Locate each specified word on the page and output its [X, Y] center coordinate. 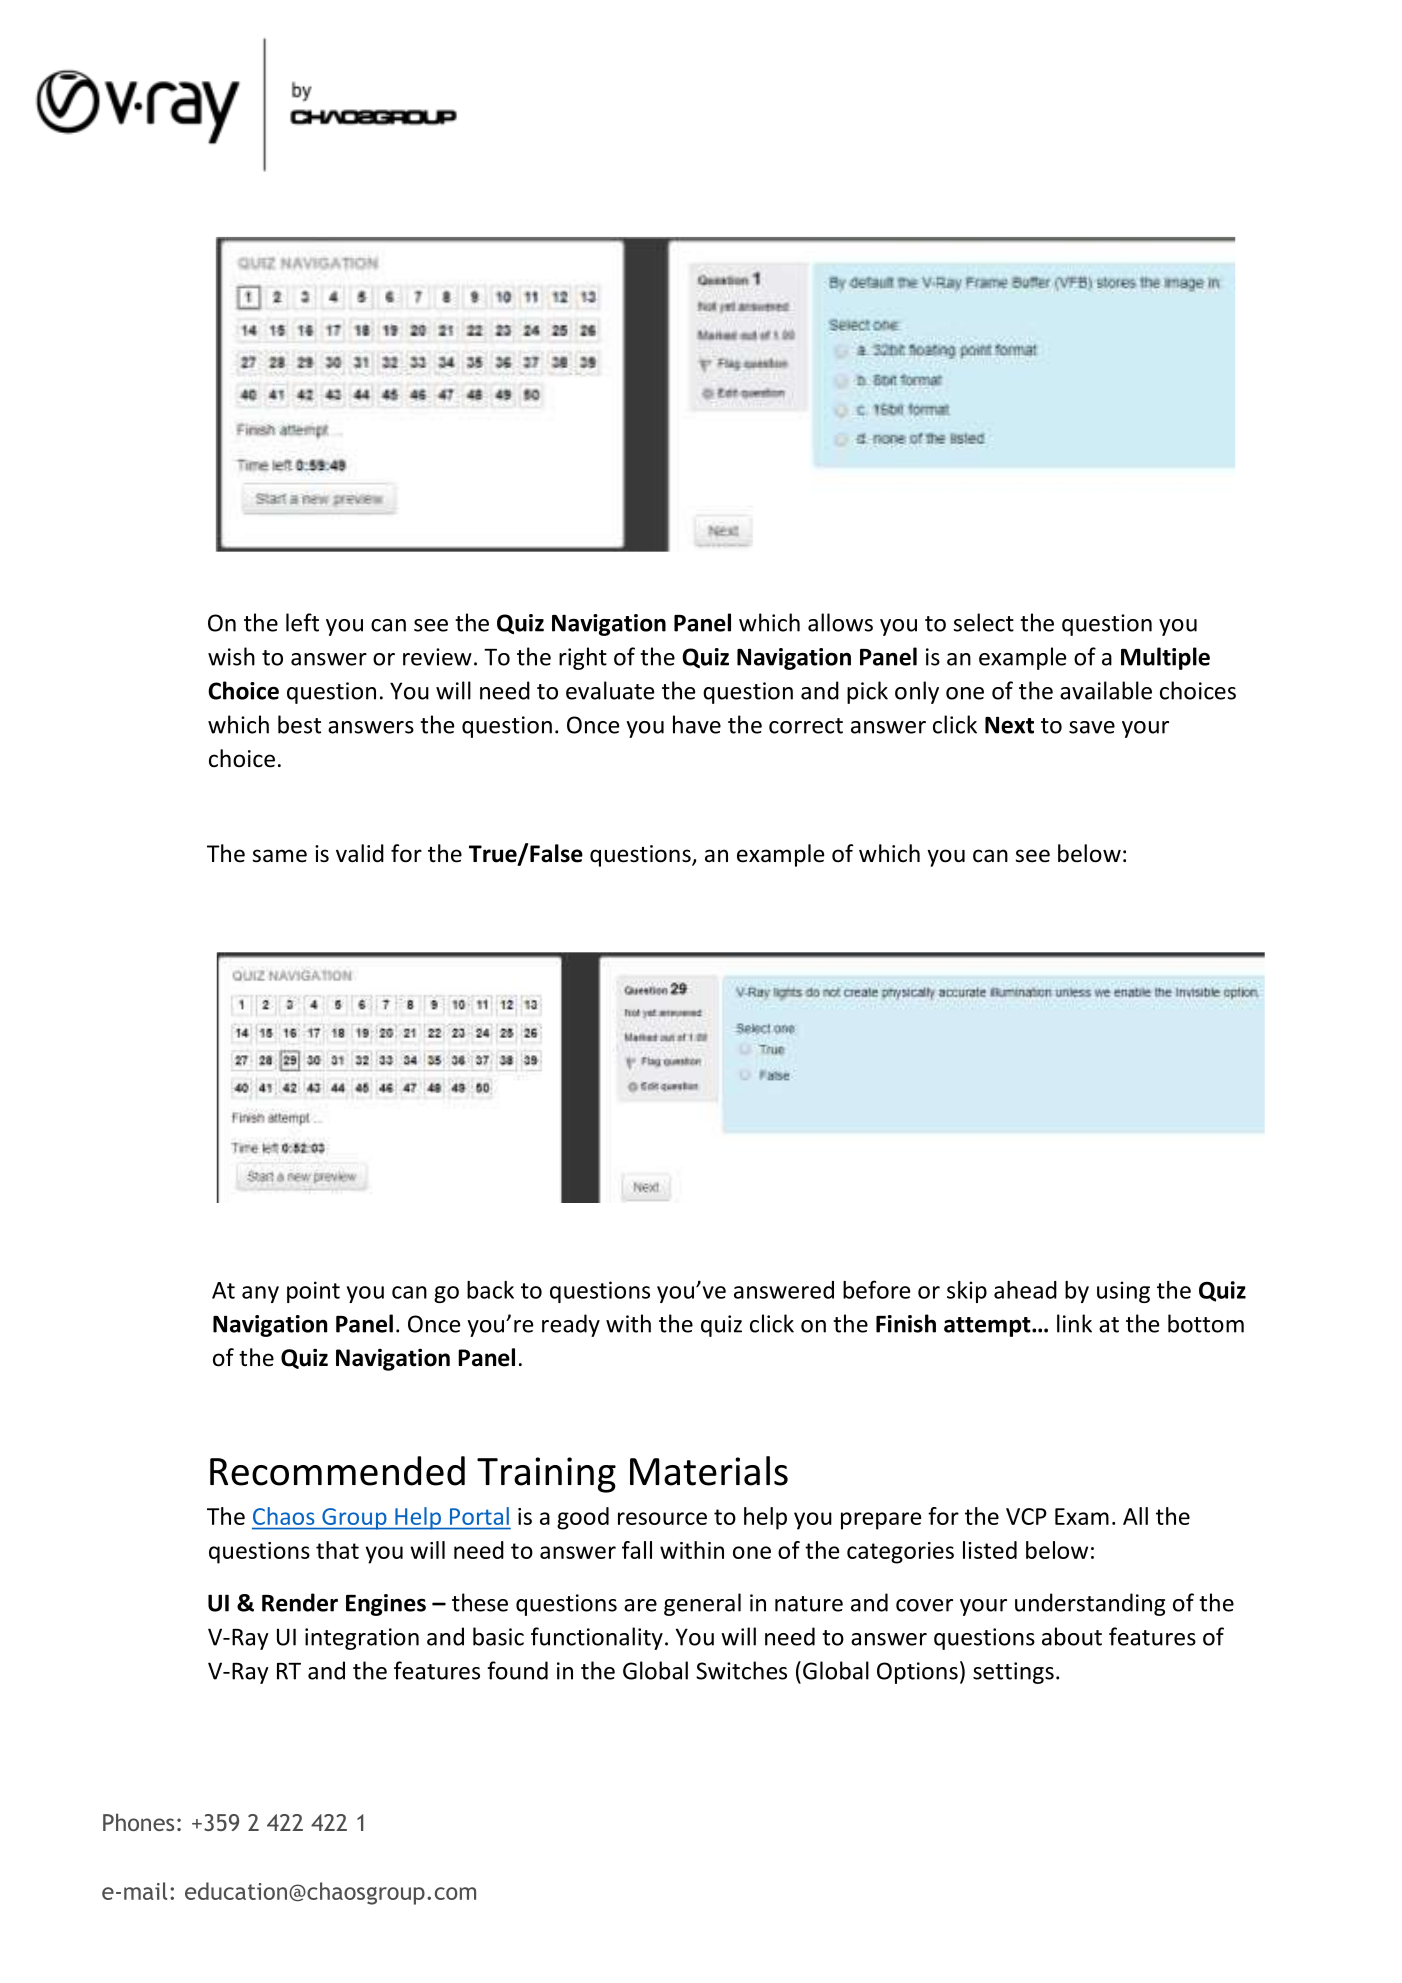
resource [662, 1518]
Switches [741, 1670]
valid [360, 853]
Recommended [337, 1471]
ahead [1025, 1290]
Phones [138, 1822]
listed [990, 1550]
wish [231, 656]
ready [571, 1325]
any [260, 1294]
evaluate [610, 690]
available [1106, 690]
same [279, 856]
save [1092, 727]
